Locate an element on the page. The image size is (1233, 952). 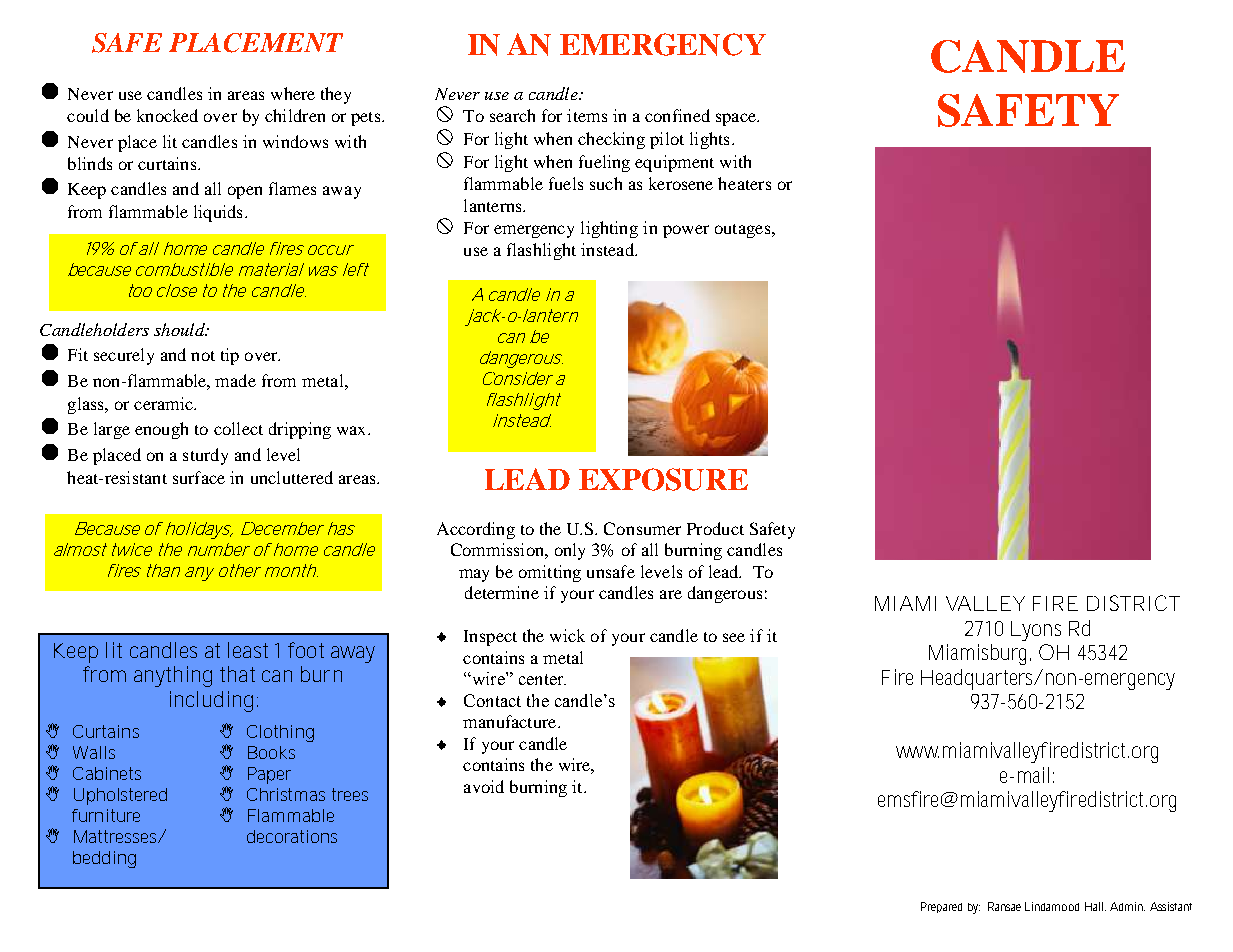
space is located at coordinates (737, 119).
